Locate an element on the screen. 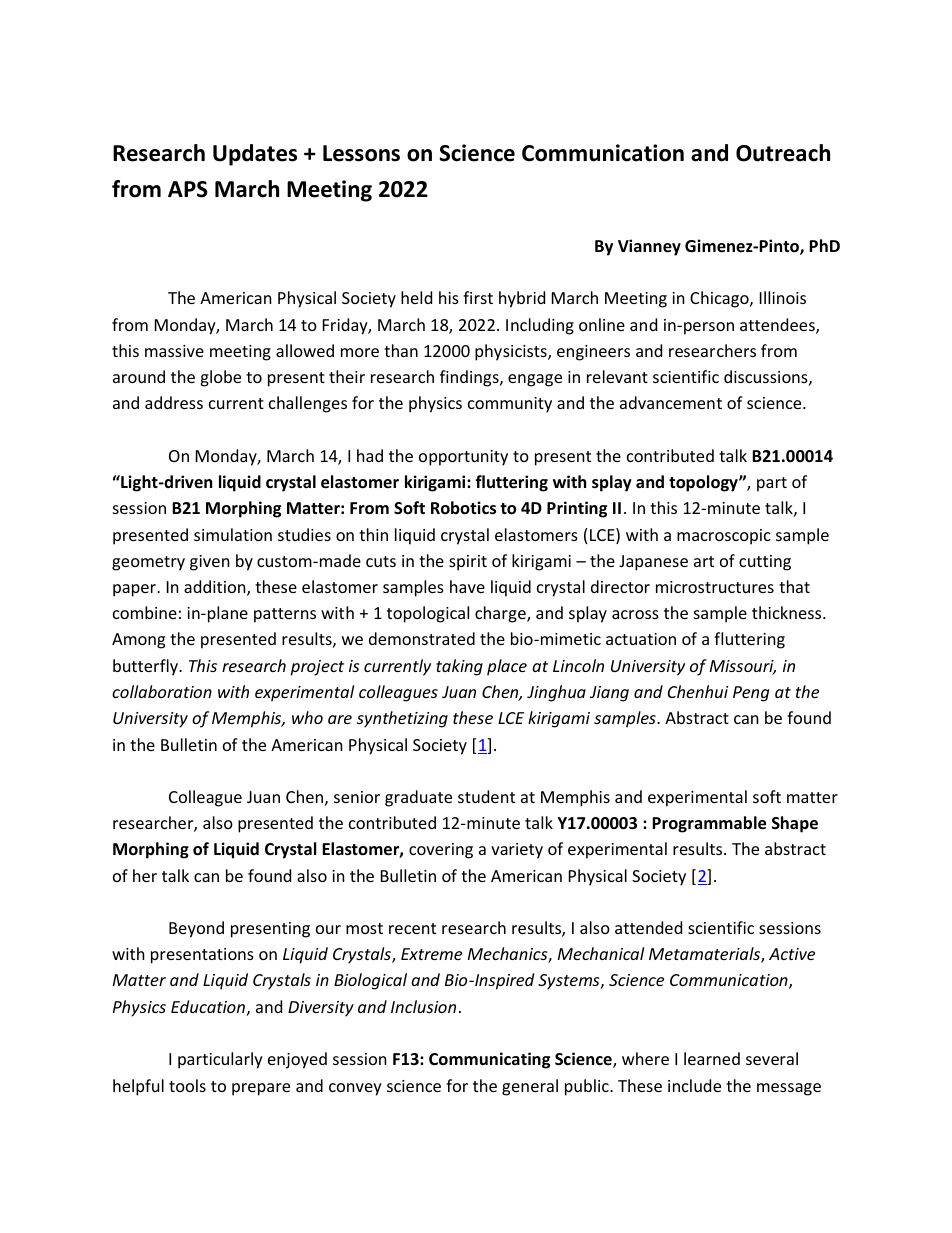  APS is located at coordinates (188, 189).
